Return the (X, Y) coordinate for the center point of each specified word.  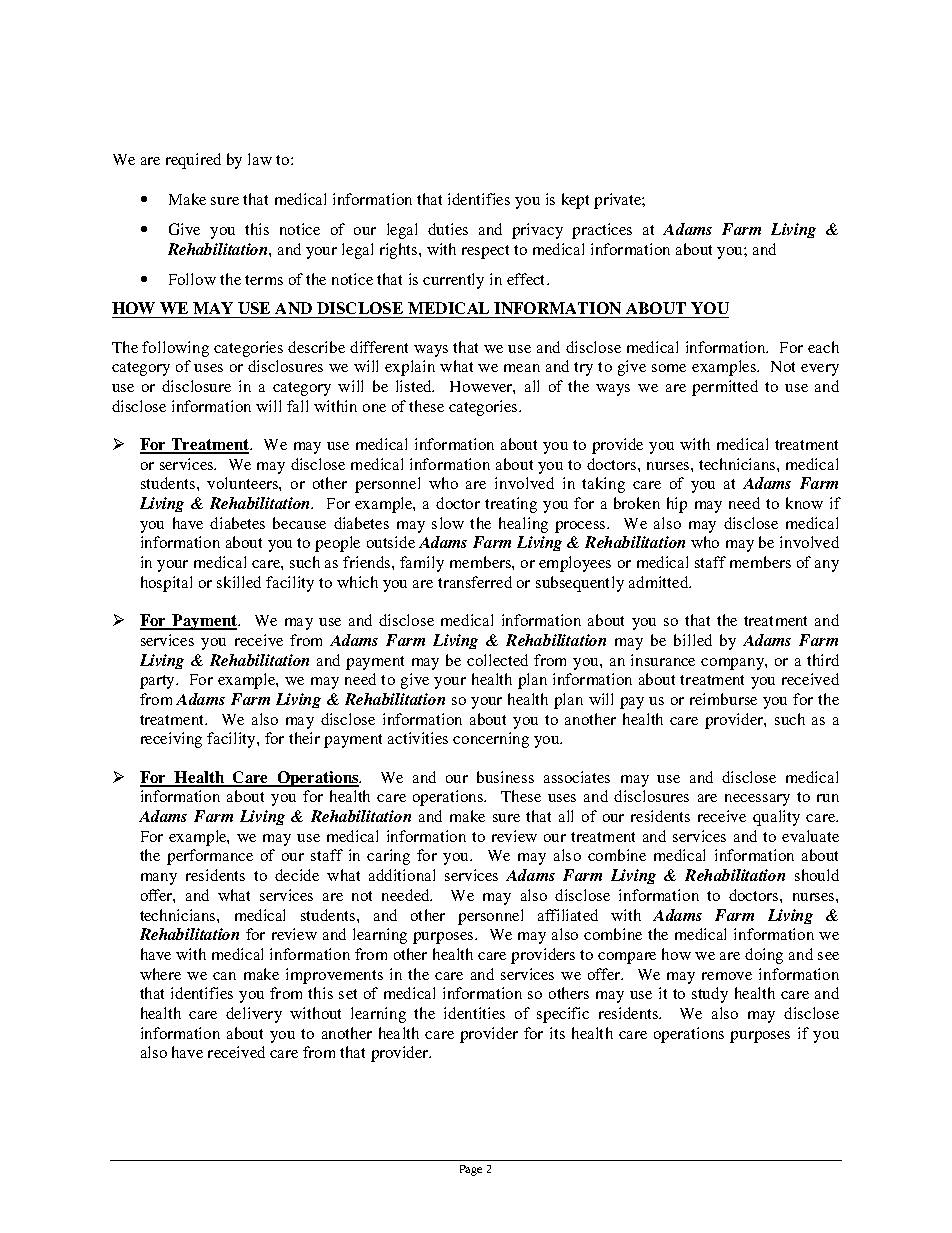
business (505, 777)
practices (602, 231)
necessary (757, 800)
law (260, 159)
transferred (475, 582)
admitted (660, 582)
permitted (725, 388)
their (304, 738)
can (224, 976)
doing (764, 956)
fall (297, 406)
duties (448, 229)
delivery (254, 1015)
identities (474, 1013)
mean (522, 368)
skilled (239, 582)
